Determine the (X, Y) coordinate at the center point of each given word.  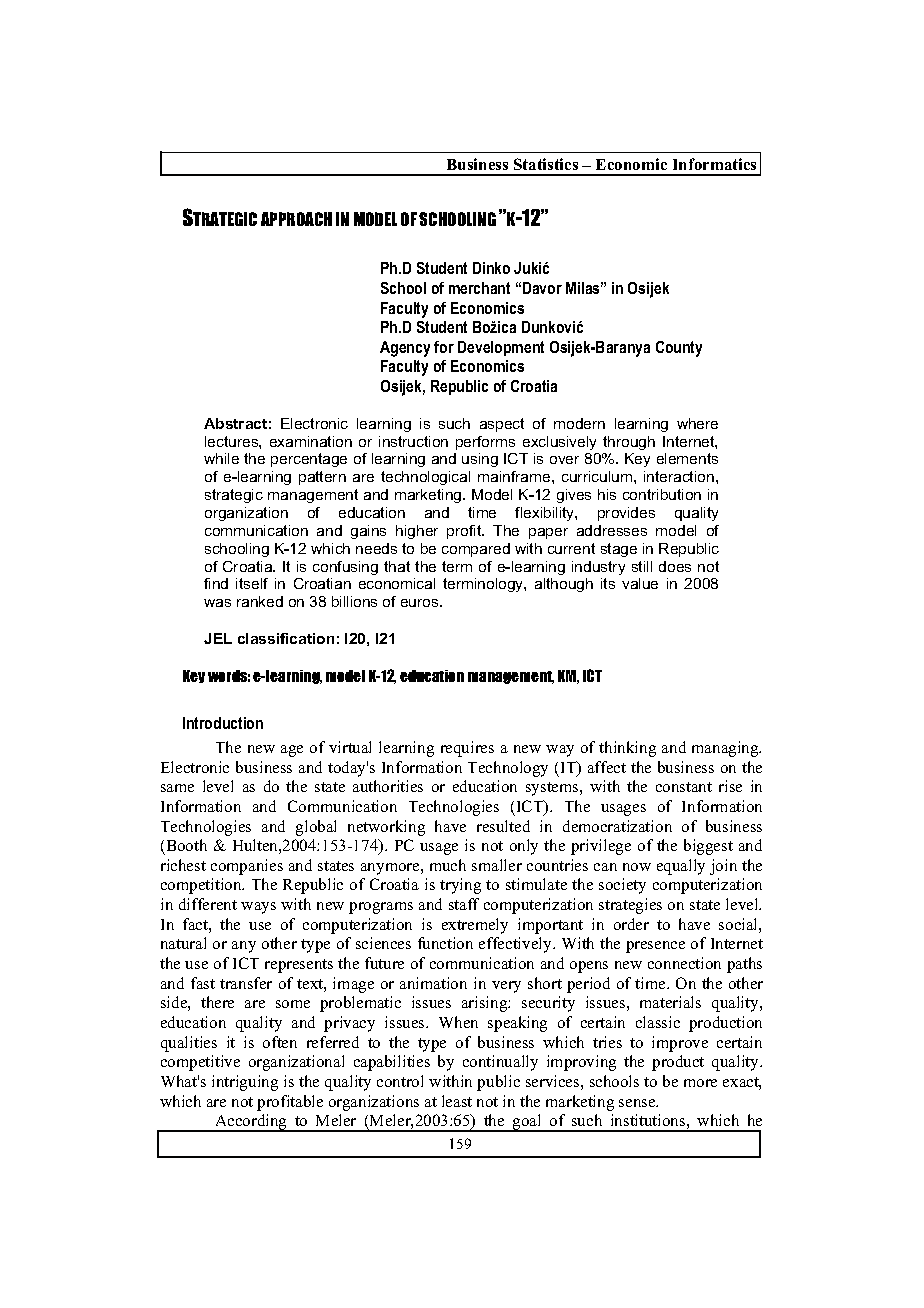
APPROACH (296, 219)
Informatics (714, 164)
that (397, 566)
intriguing (245, 1083)
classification (286, 638)
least (457, 1101)
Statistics (546, 164)
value (640, 583)
